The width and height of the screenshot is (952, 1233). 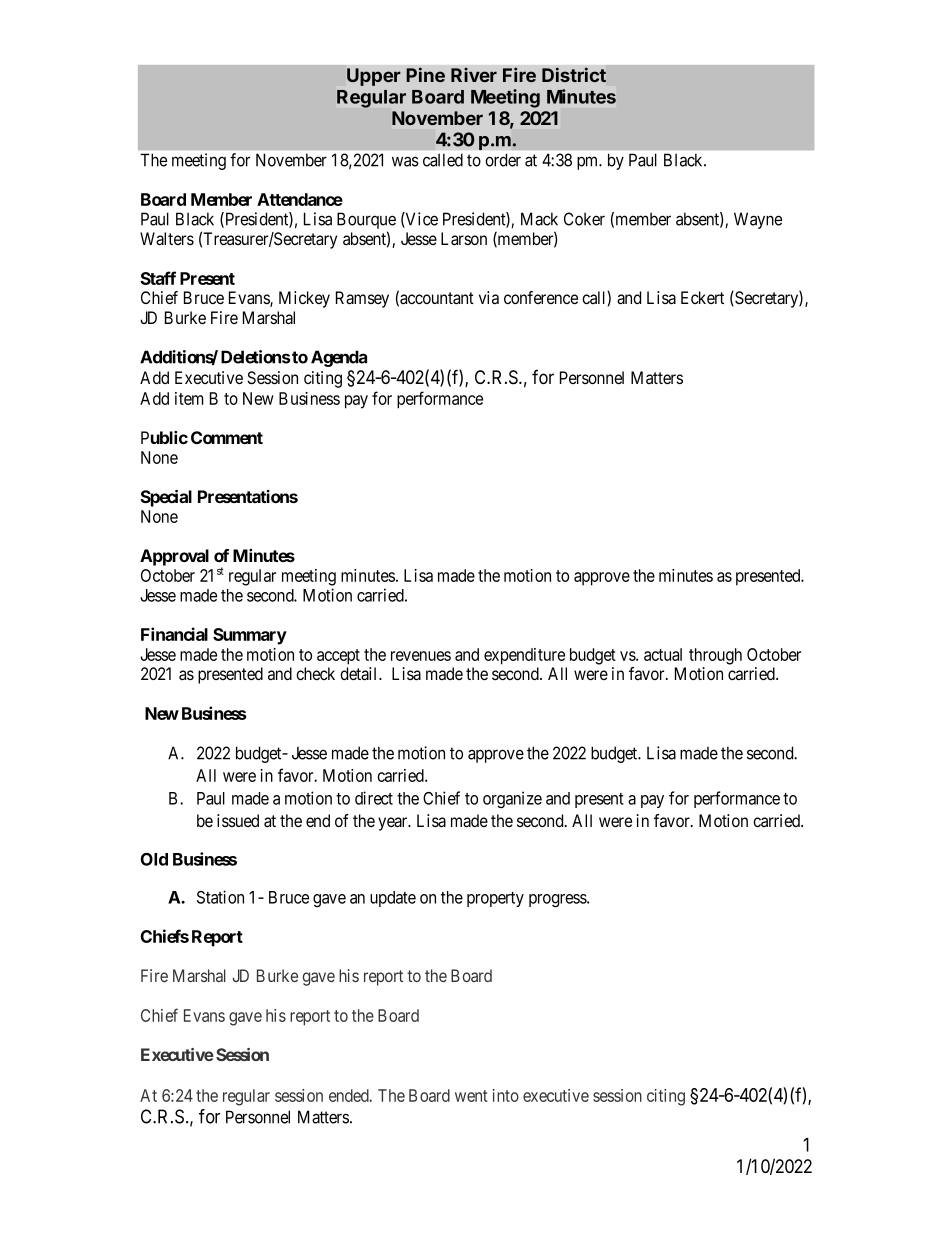 What do you see at coordinates (174, 557) in the screenshot?
I see `Approval` at bounding box center [174, 557].
